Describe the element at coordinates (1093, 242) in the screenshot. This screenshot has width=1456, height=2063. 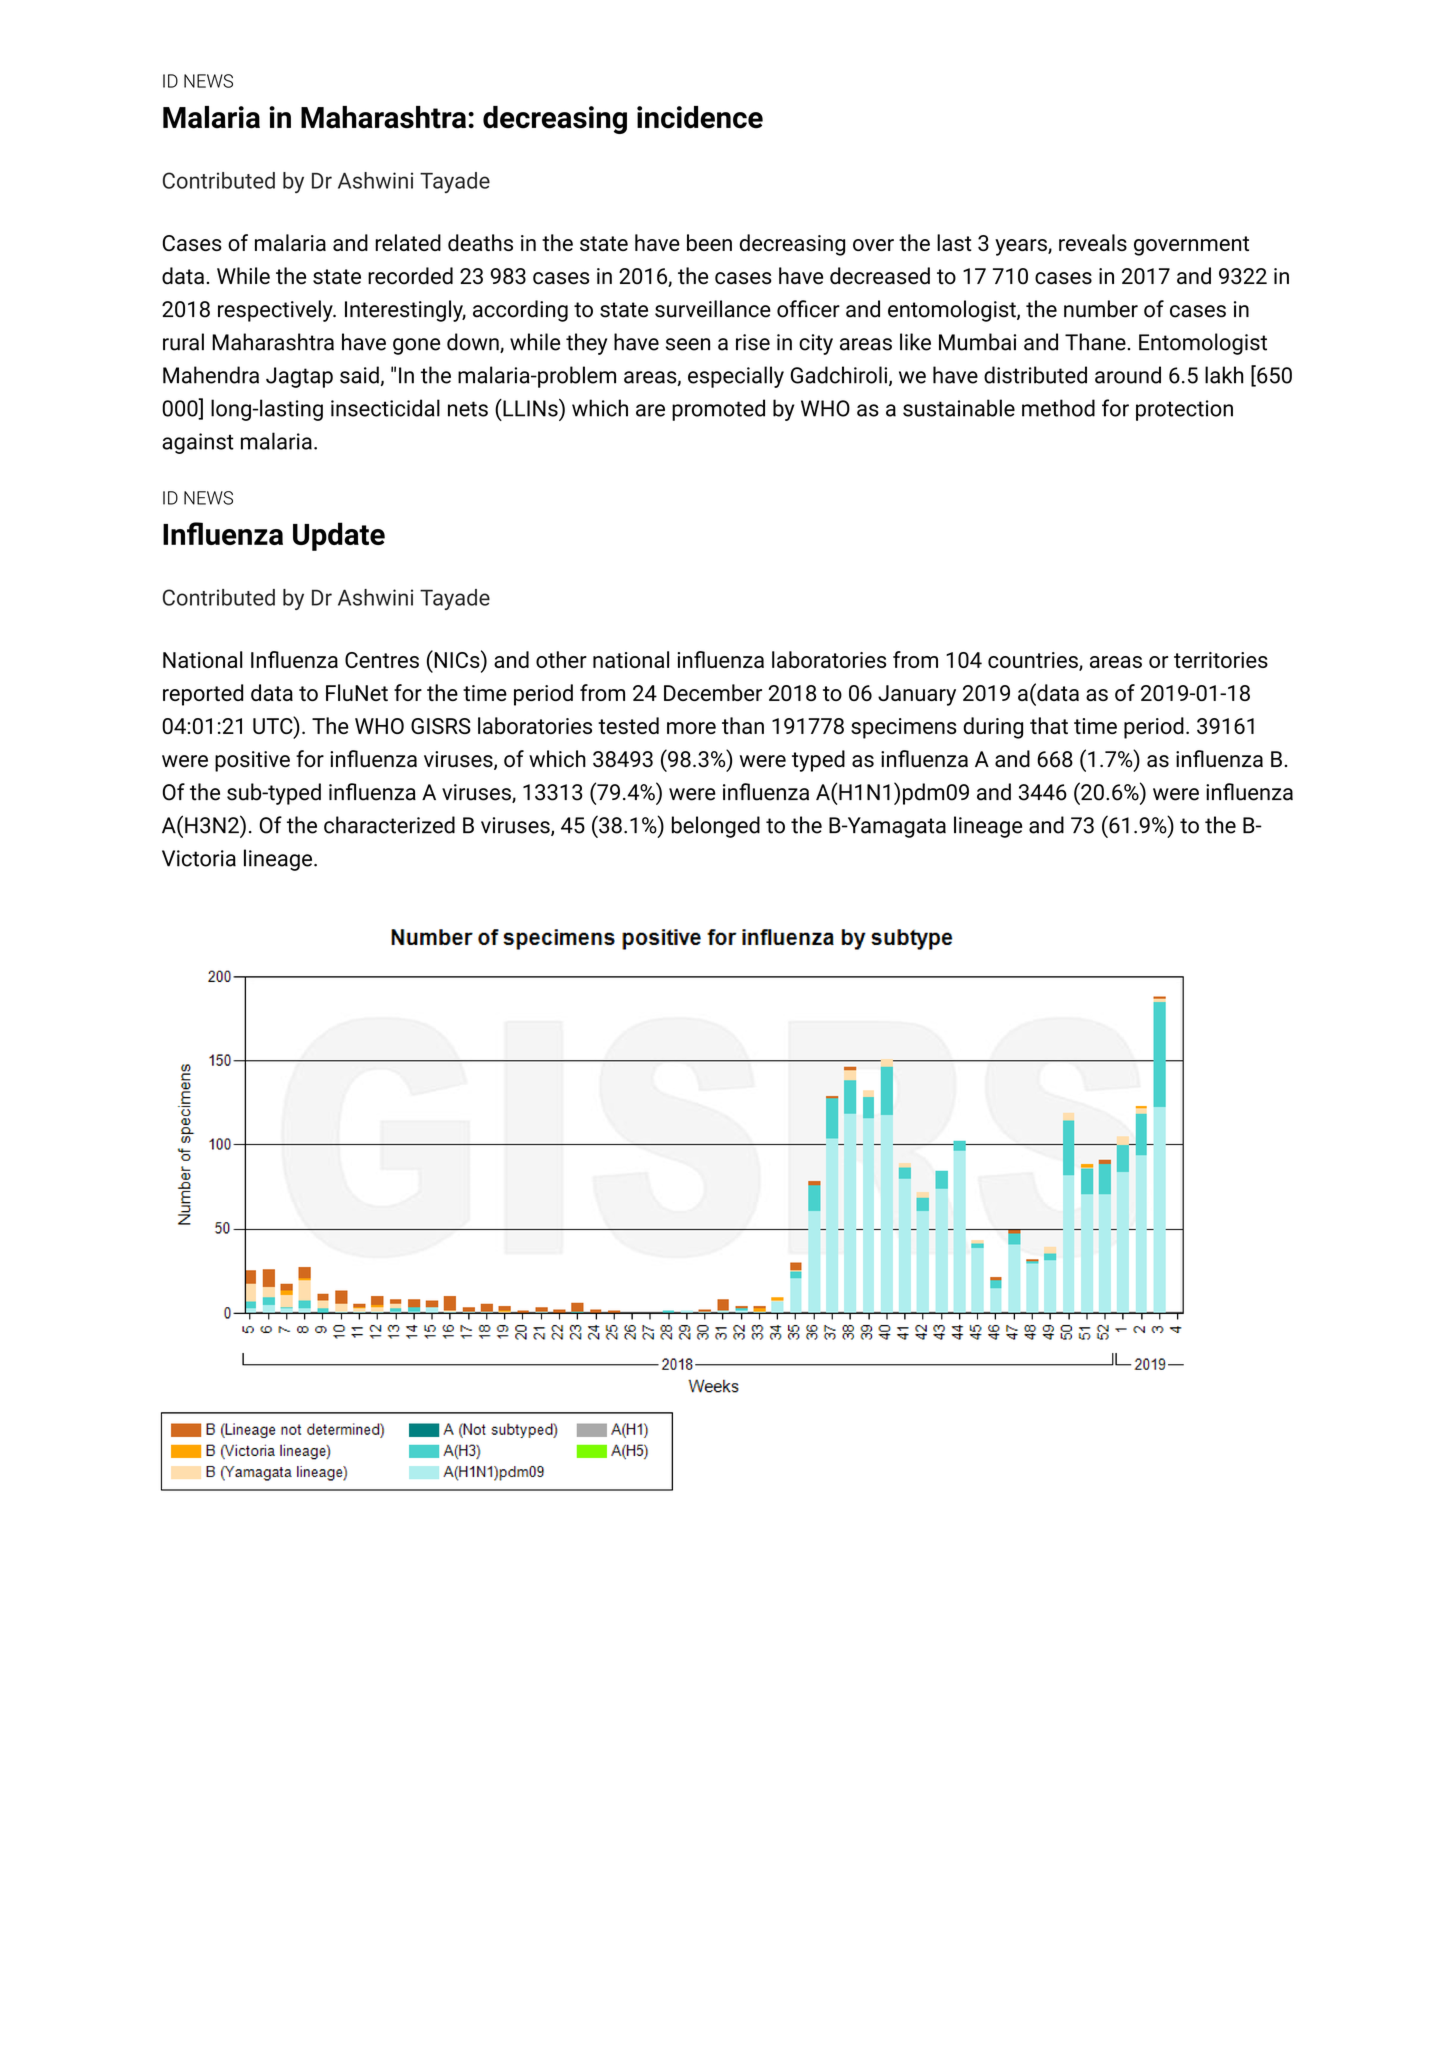
I see `reveals` at that location.
